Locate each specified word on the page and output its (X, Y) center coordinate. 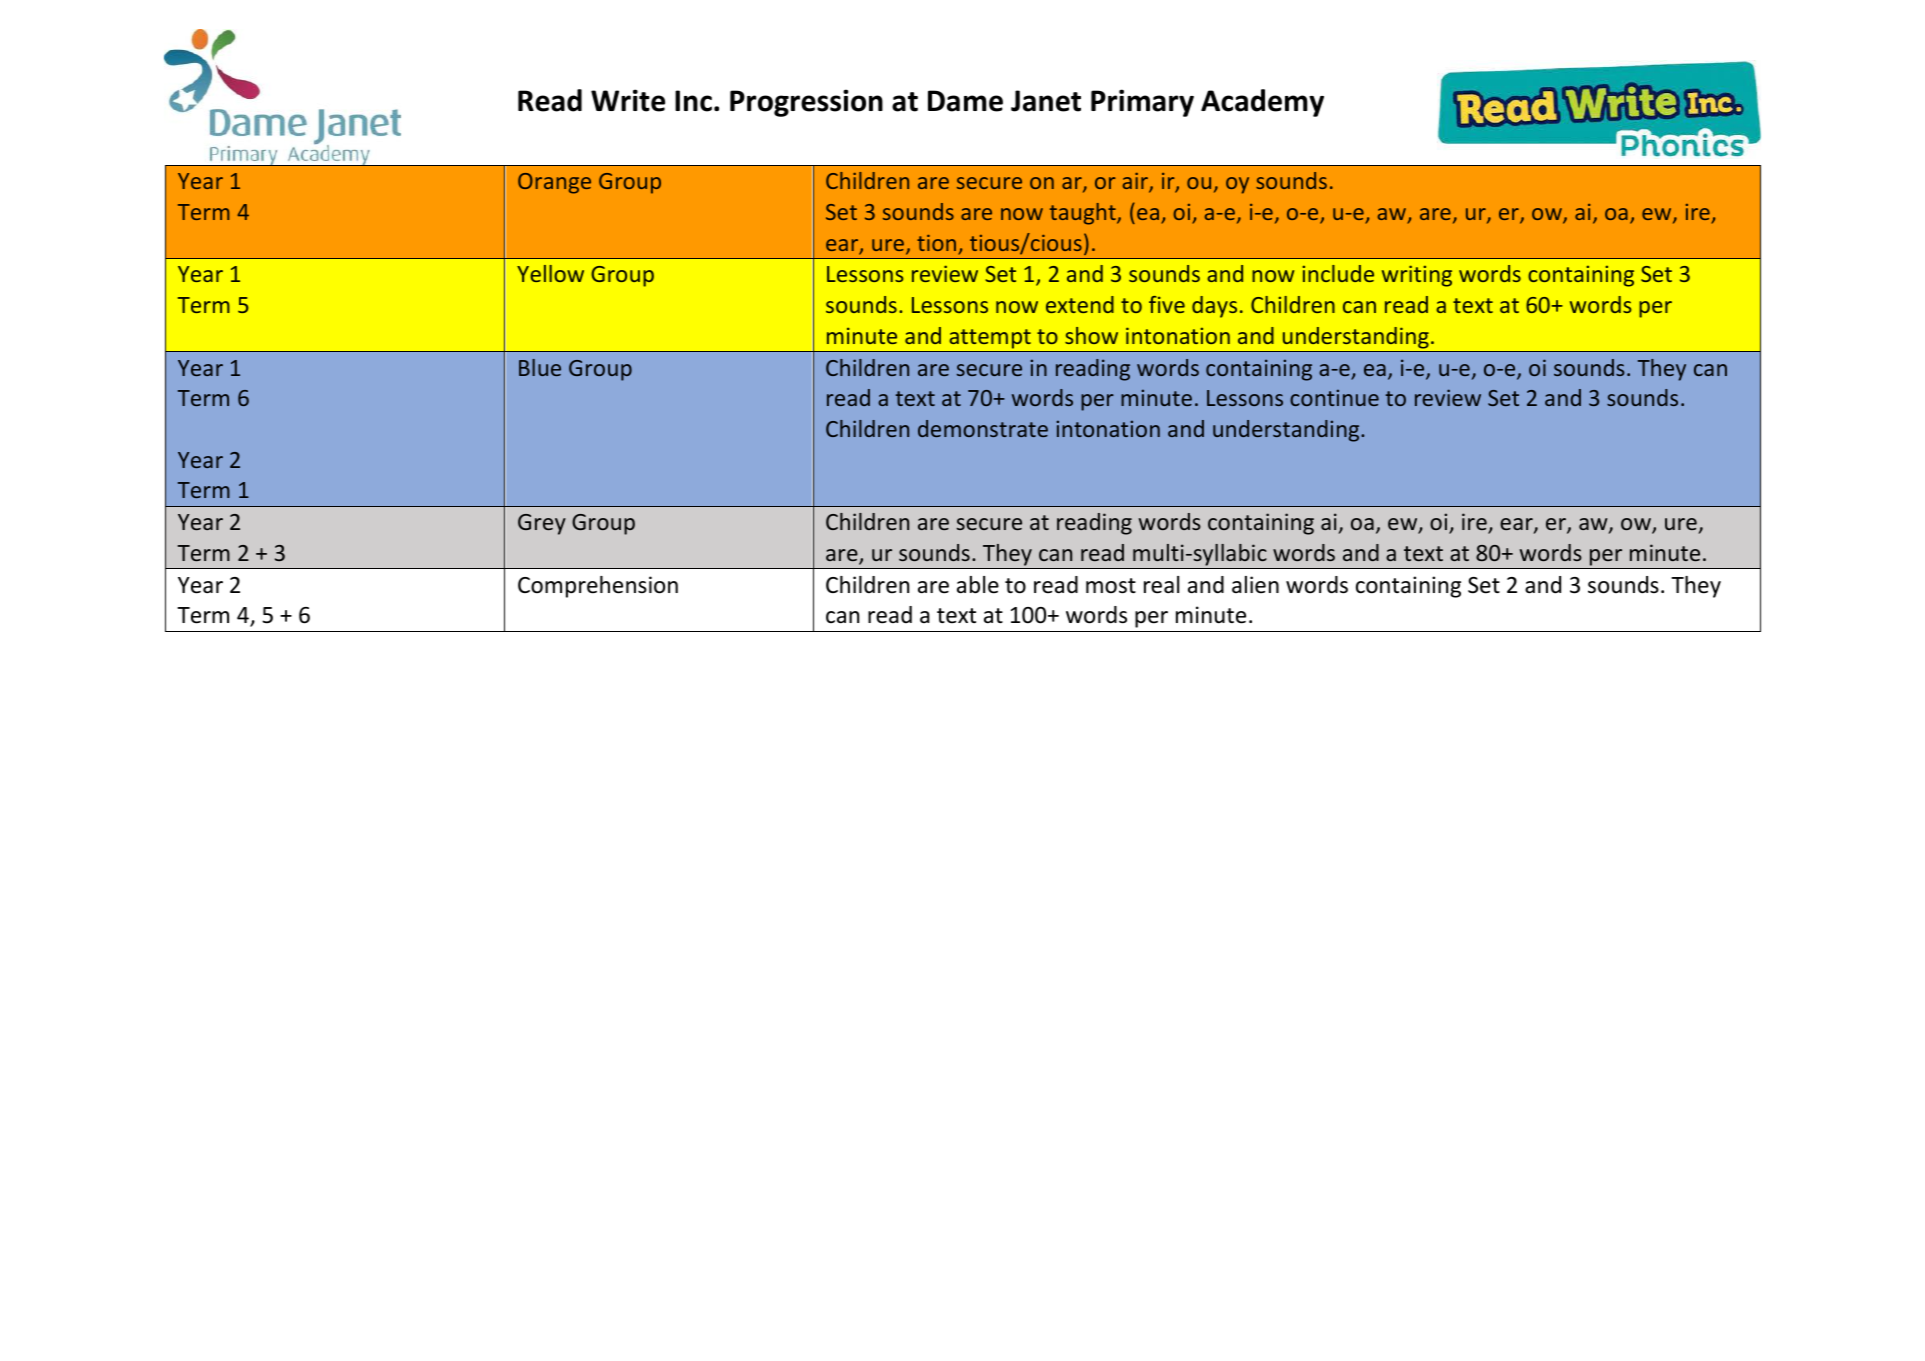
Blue (540, 367)
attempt (990, 339)
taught (1084, 214)
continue (1334, 397)
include (1338, 273)
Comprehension (598, 587)
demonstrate (983, 428)
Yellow (550, 273)
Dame (965, 101)
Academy (1262, 103)
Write (628, 100)
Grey (542, 524)
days (1214, 307)
